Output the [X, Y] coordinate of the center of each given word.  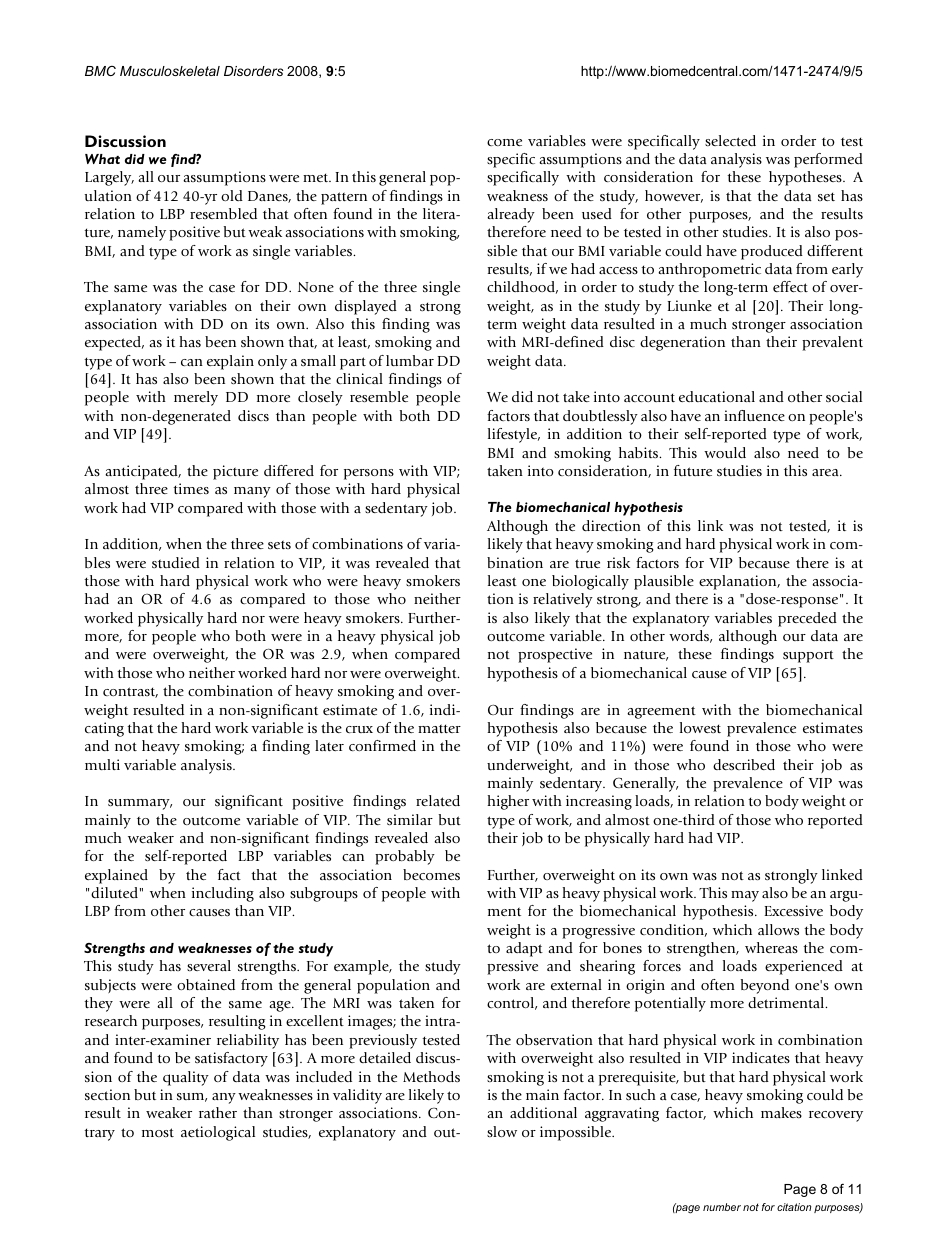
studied [176, 562]
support [808, 656]
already [511, 215]
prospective [555, 655]
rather [218, 1112]
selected [730, 140]
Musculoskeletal [170, 71]
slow [502, 1131]
